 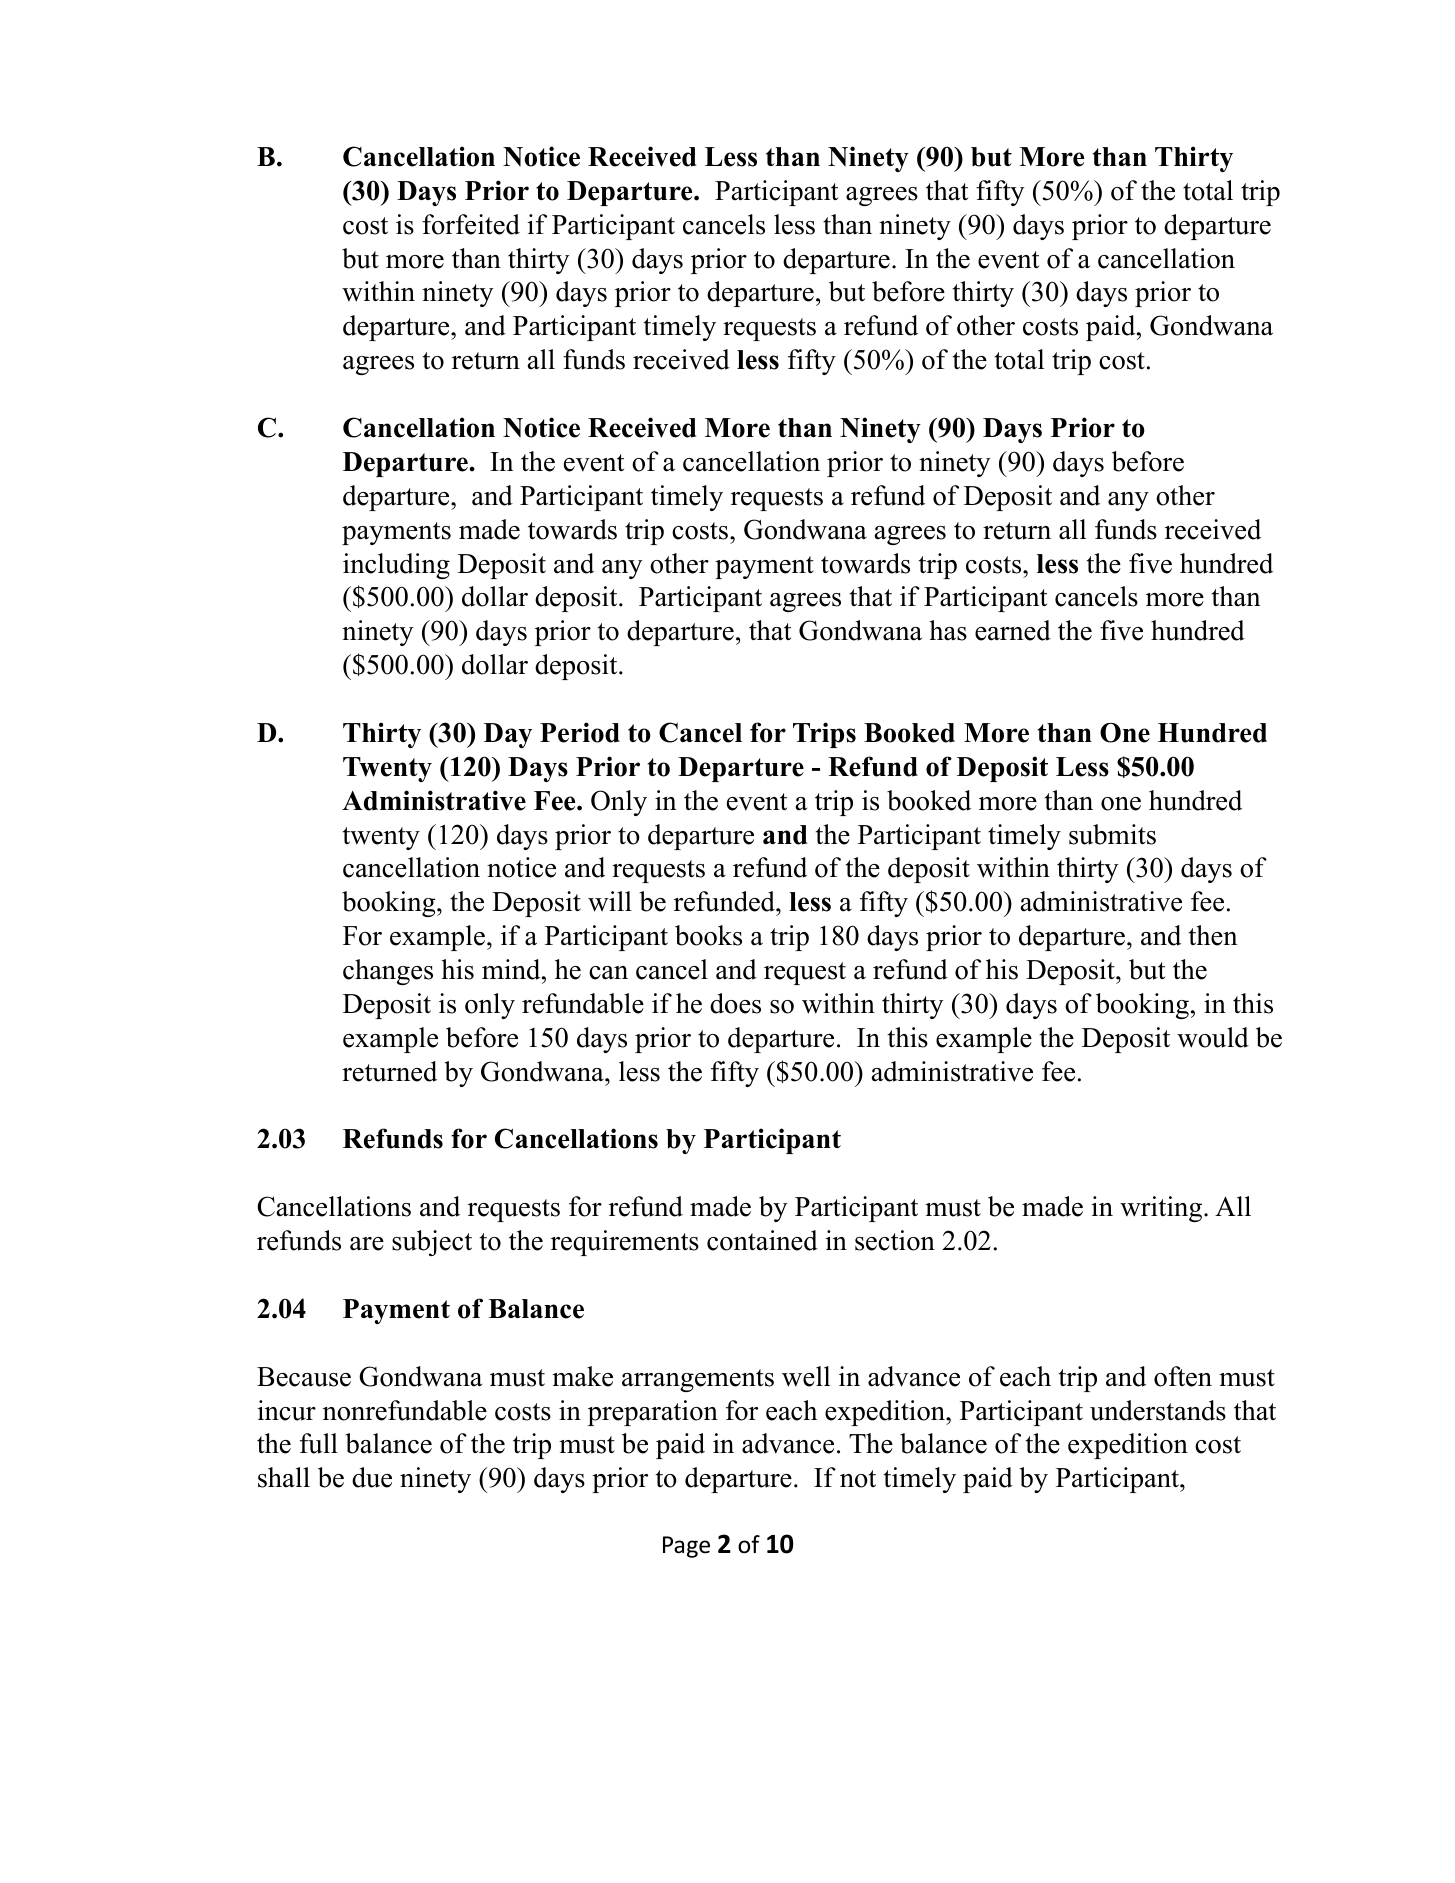 I want to click on including, so click(x=396, y=566).
